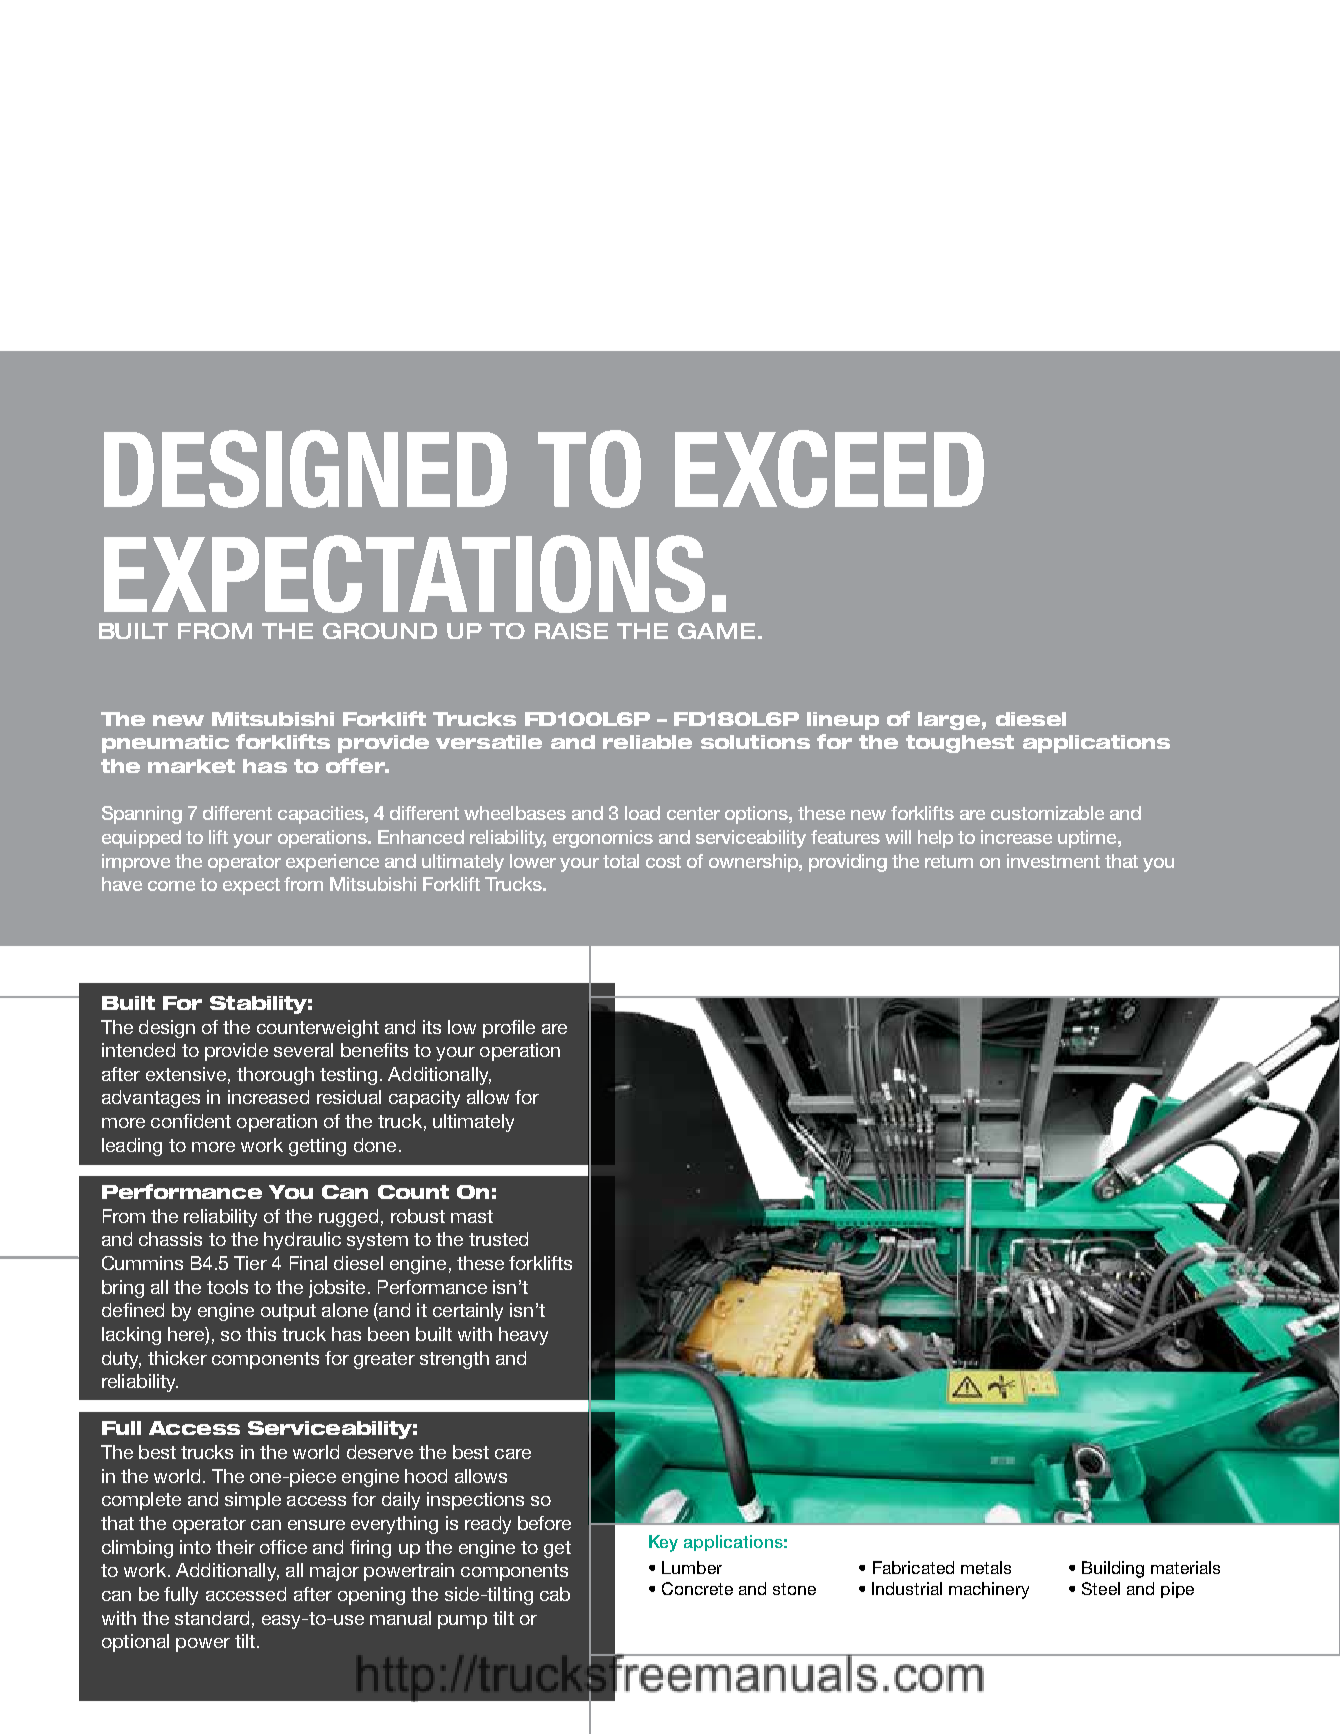  Describe the element at coordinates (829, 469) in the page. I see `EXCEED` at that location.
